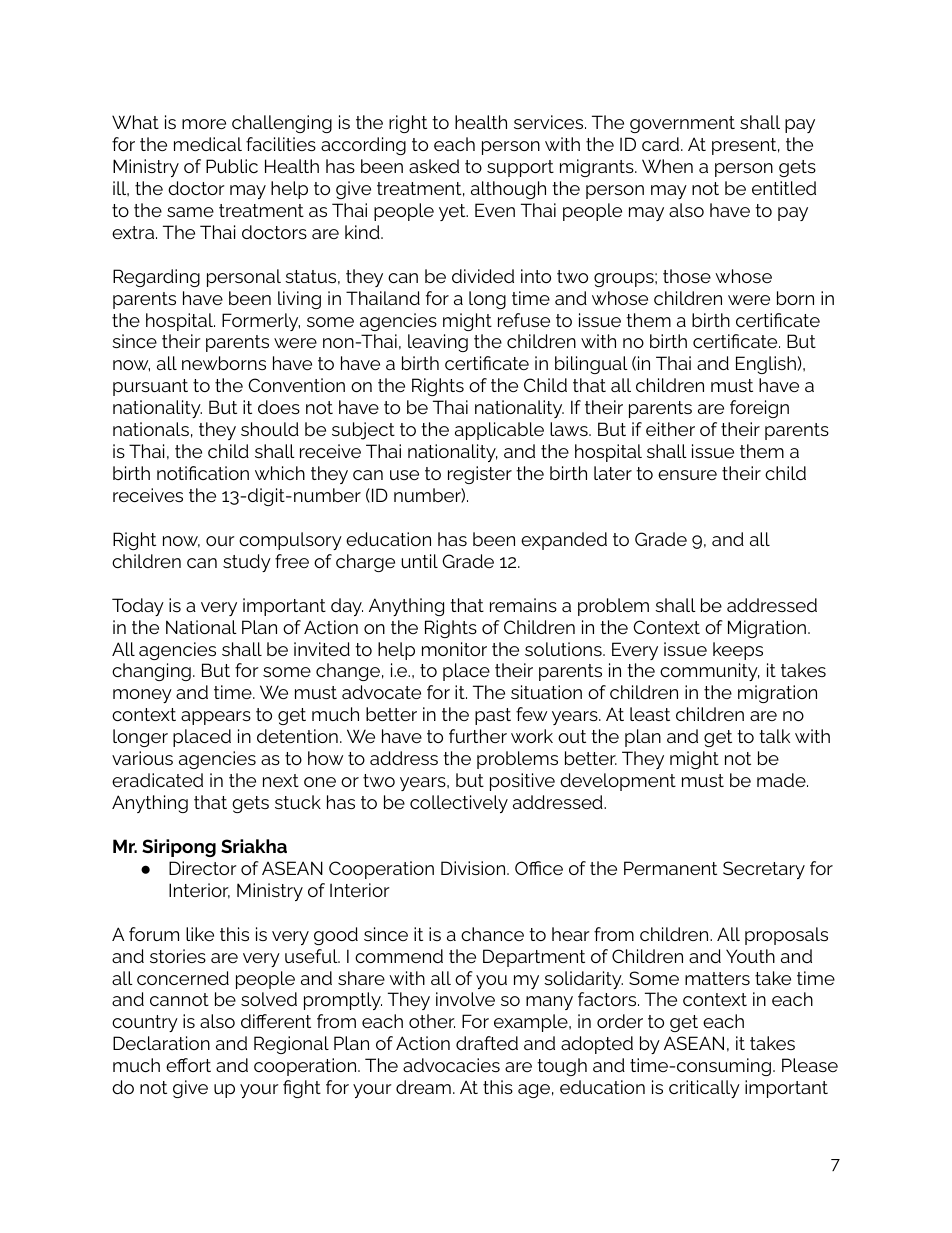  Describe the element at coordinates (434, 166) in the screenshot. I see `asked` at that location.
